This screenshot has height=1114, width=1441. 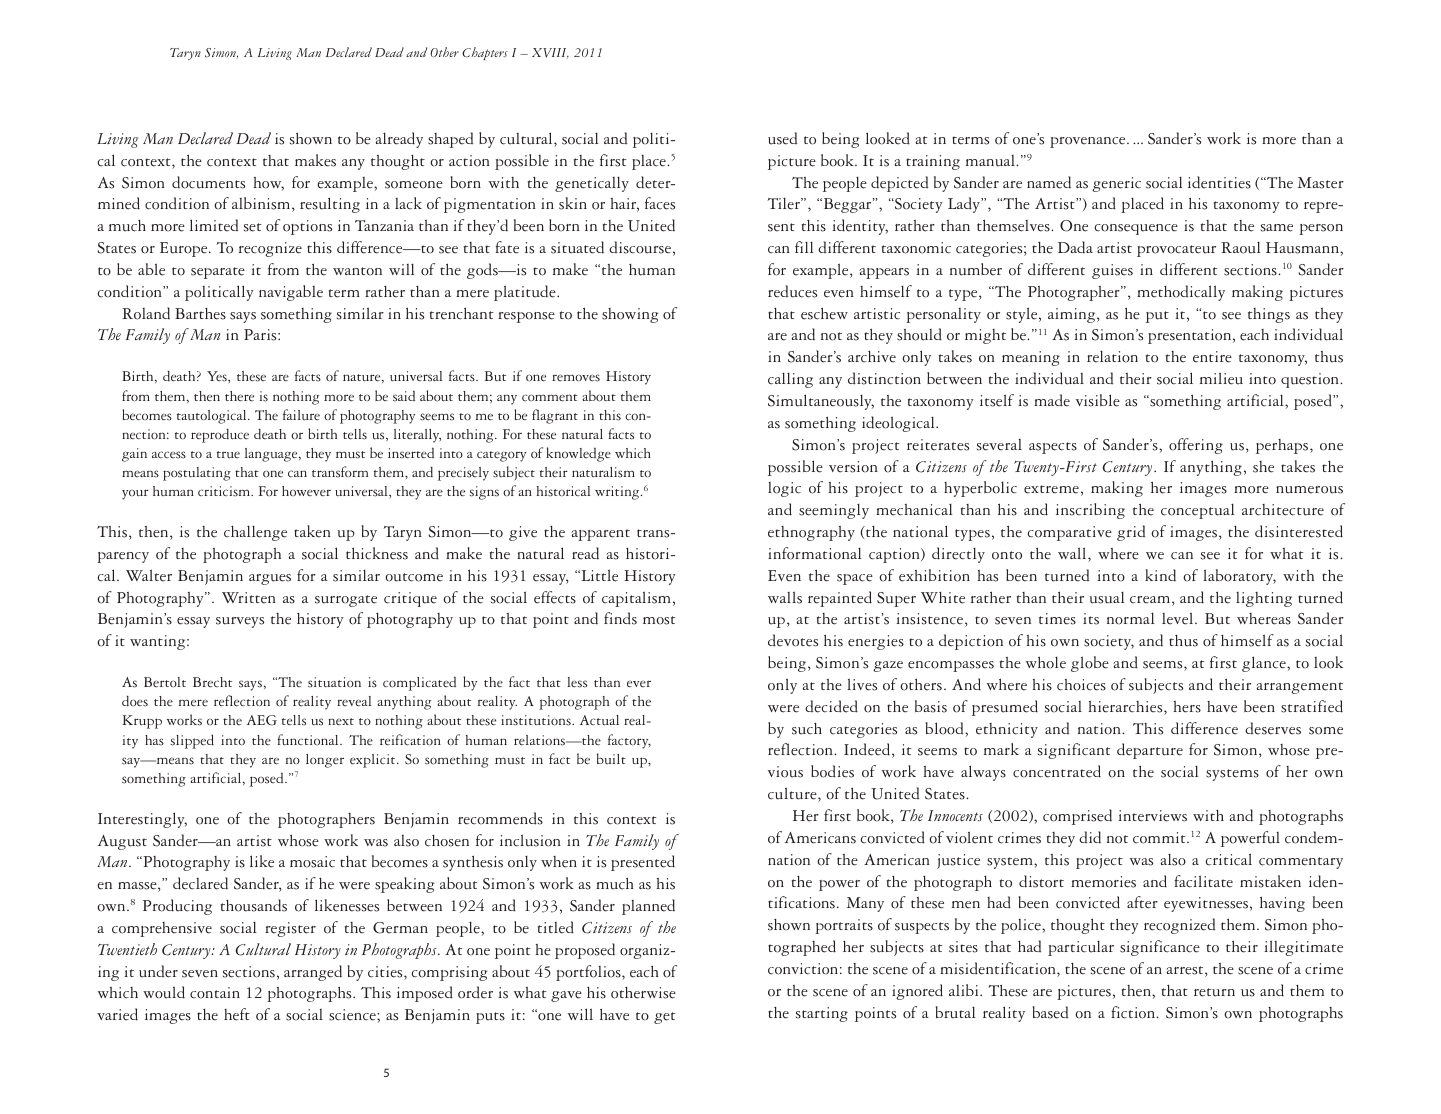 What do you see at coordinates (782, 138) in the screenshot?
I see `used` at bounding box center [782, 138].
